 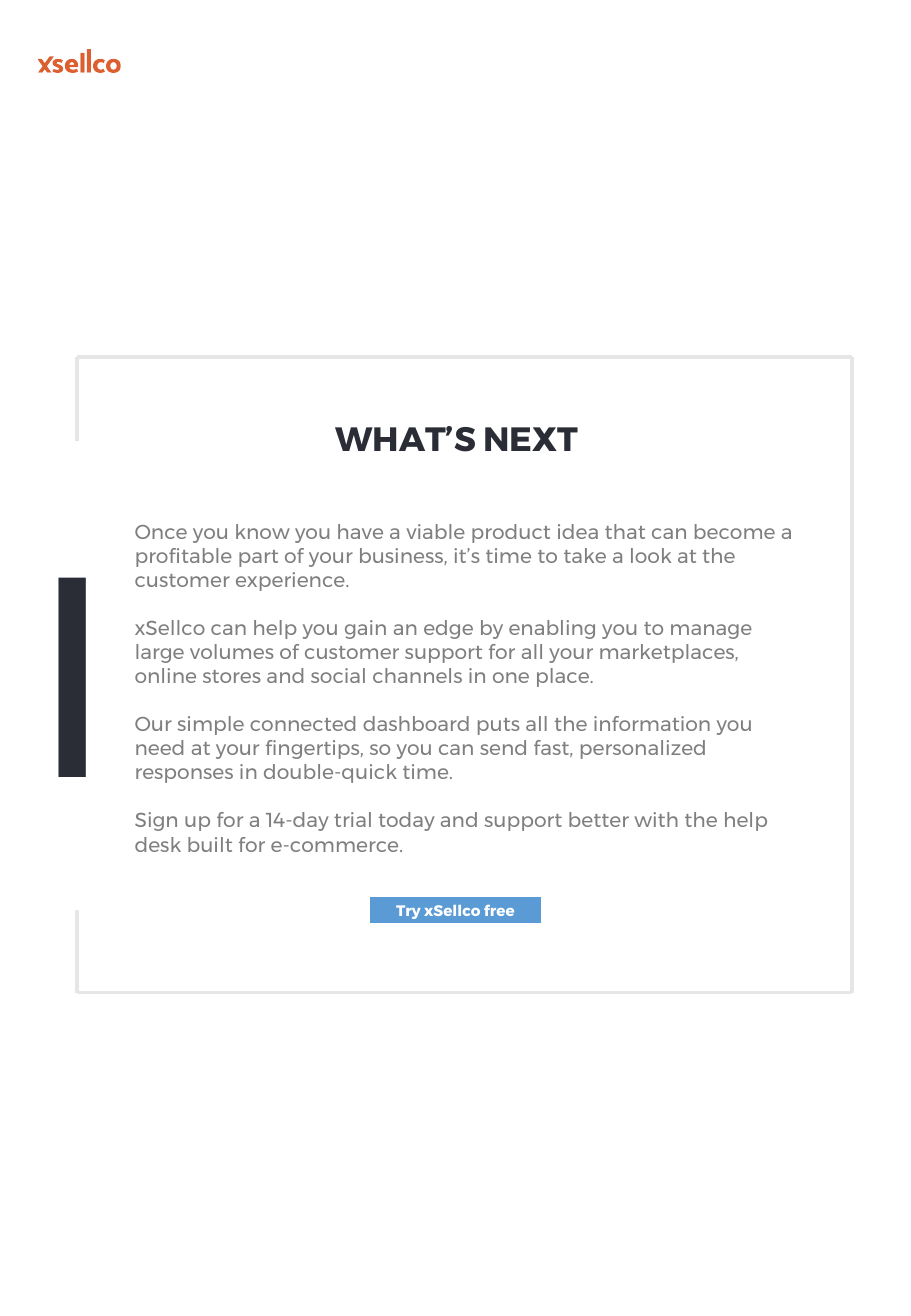 What do you see at coordinates (402, 556) in the image?
I see `business` at bounding box center [402, 556].
